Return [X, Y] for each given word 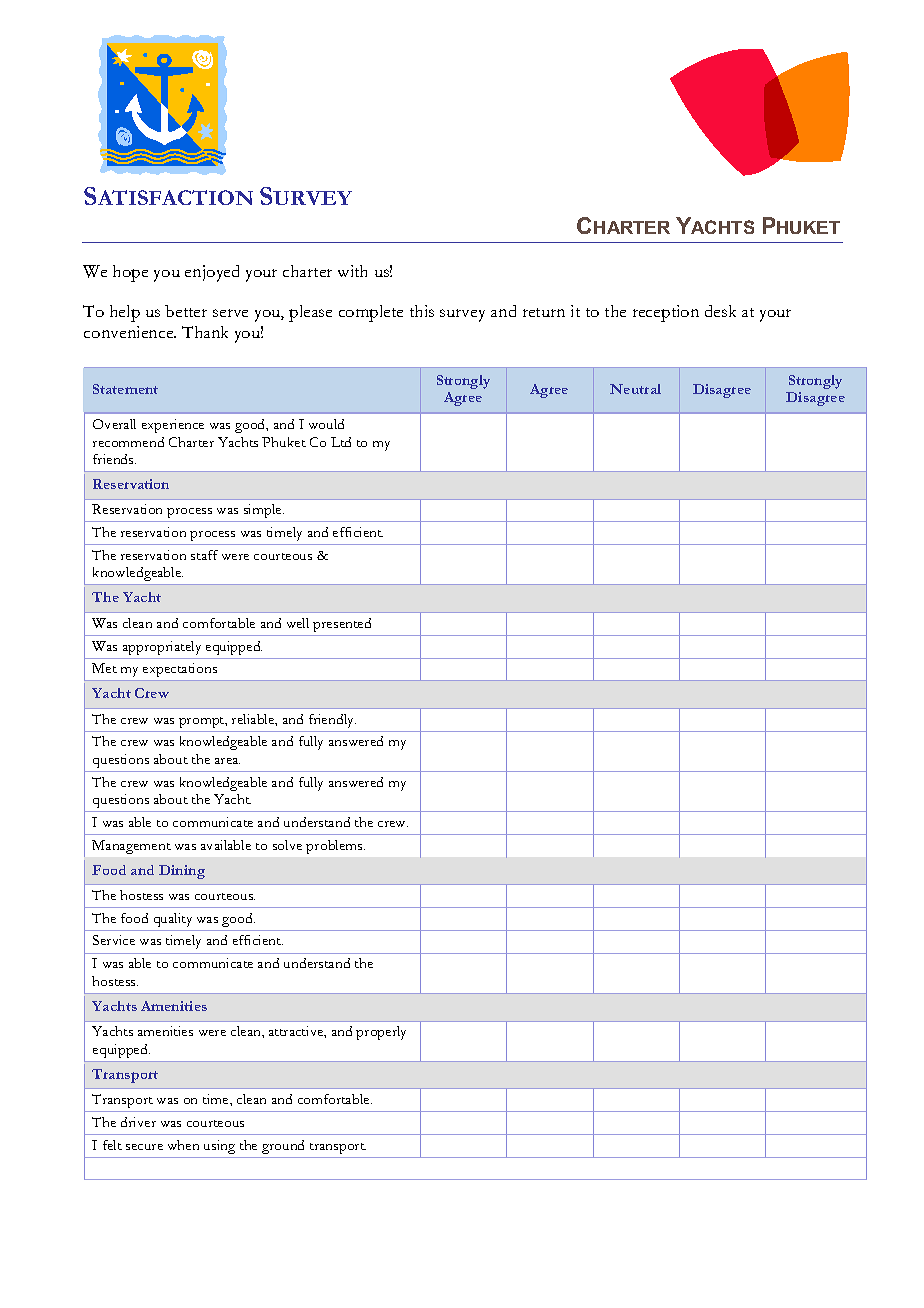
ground [283, 1147]
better [186, 311]
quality [173, 920]
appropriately [162, 648]
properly [381, 1033]
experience [173, 426]
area [227, 761]
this [422, 311]
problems [335, 847]
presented [342, 625]
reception [666, 313]
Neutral [635, 389]
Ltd [341, 442]
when [183, 1145]
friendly [332, 721]
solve [287, 845]
